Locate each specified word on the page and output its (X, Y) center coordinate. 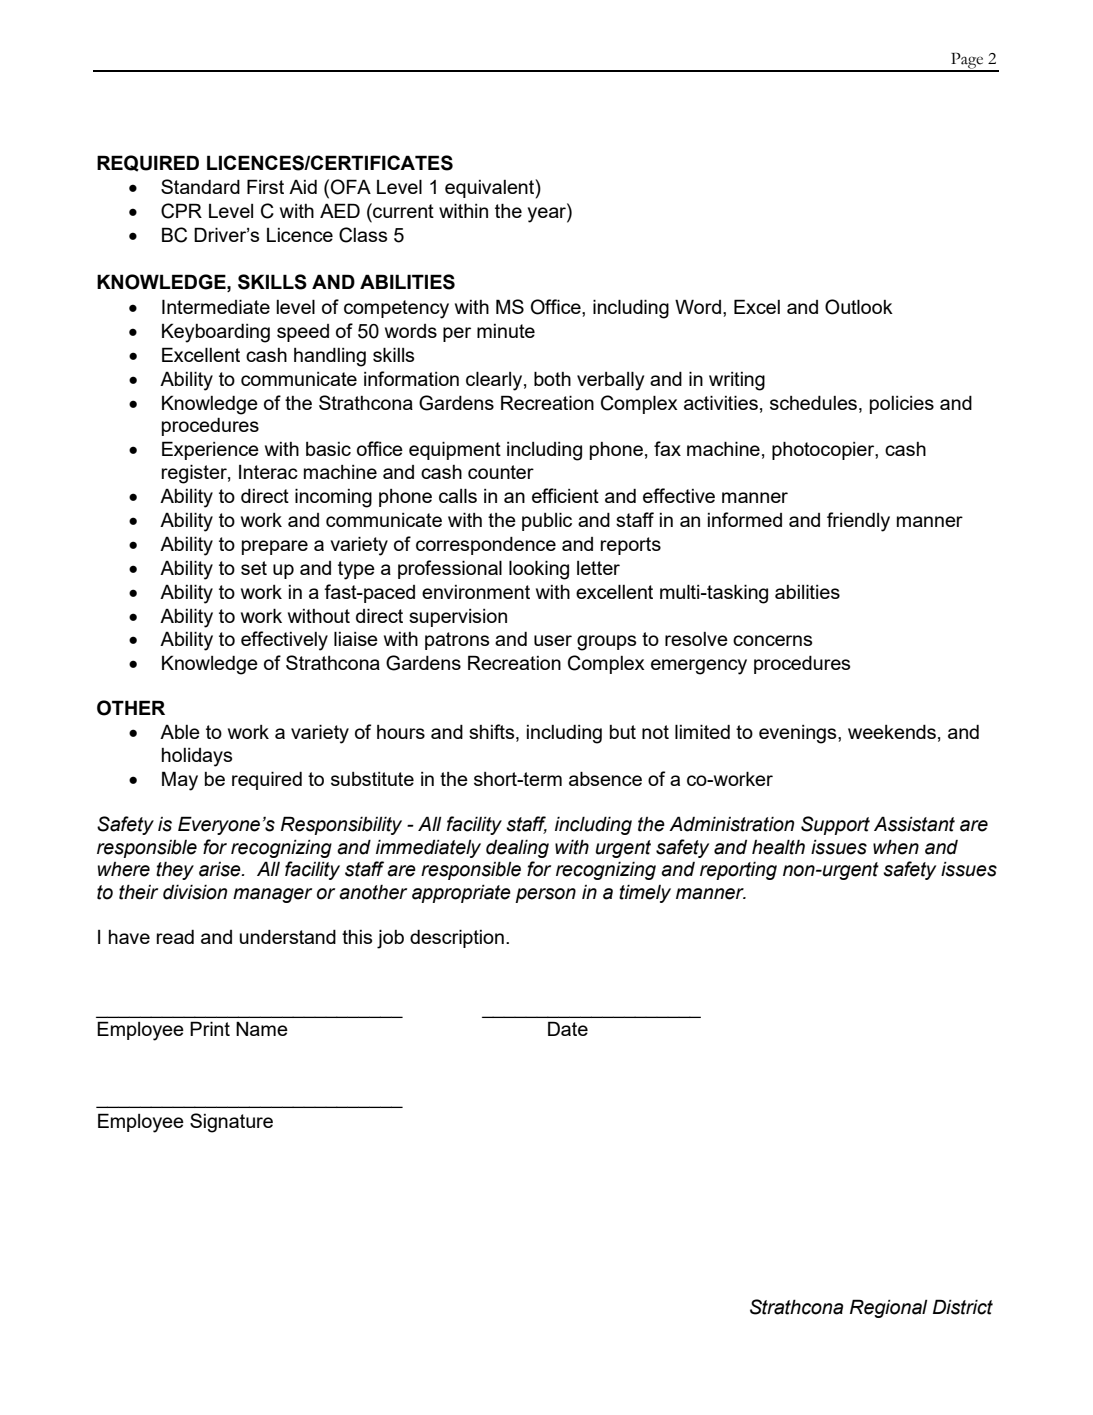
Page (967, 62)
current (402, 210)
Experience (210, 450)
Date (568, 1028)
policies (902, 405)
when (896, 847)
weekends (892, 732)
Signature (231, 1123)
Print (210, 1028)
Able (180, 732)
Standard (200, 186)
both (552, 378)
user (553, 640)
